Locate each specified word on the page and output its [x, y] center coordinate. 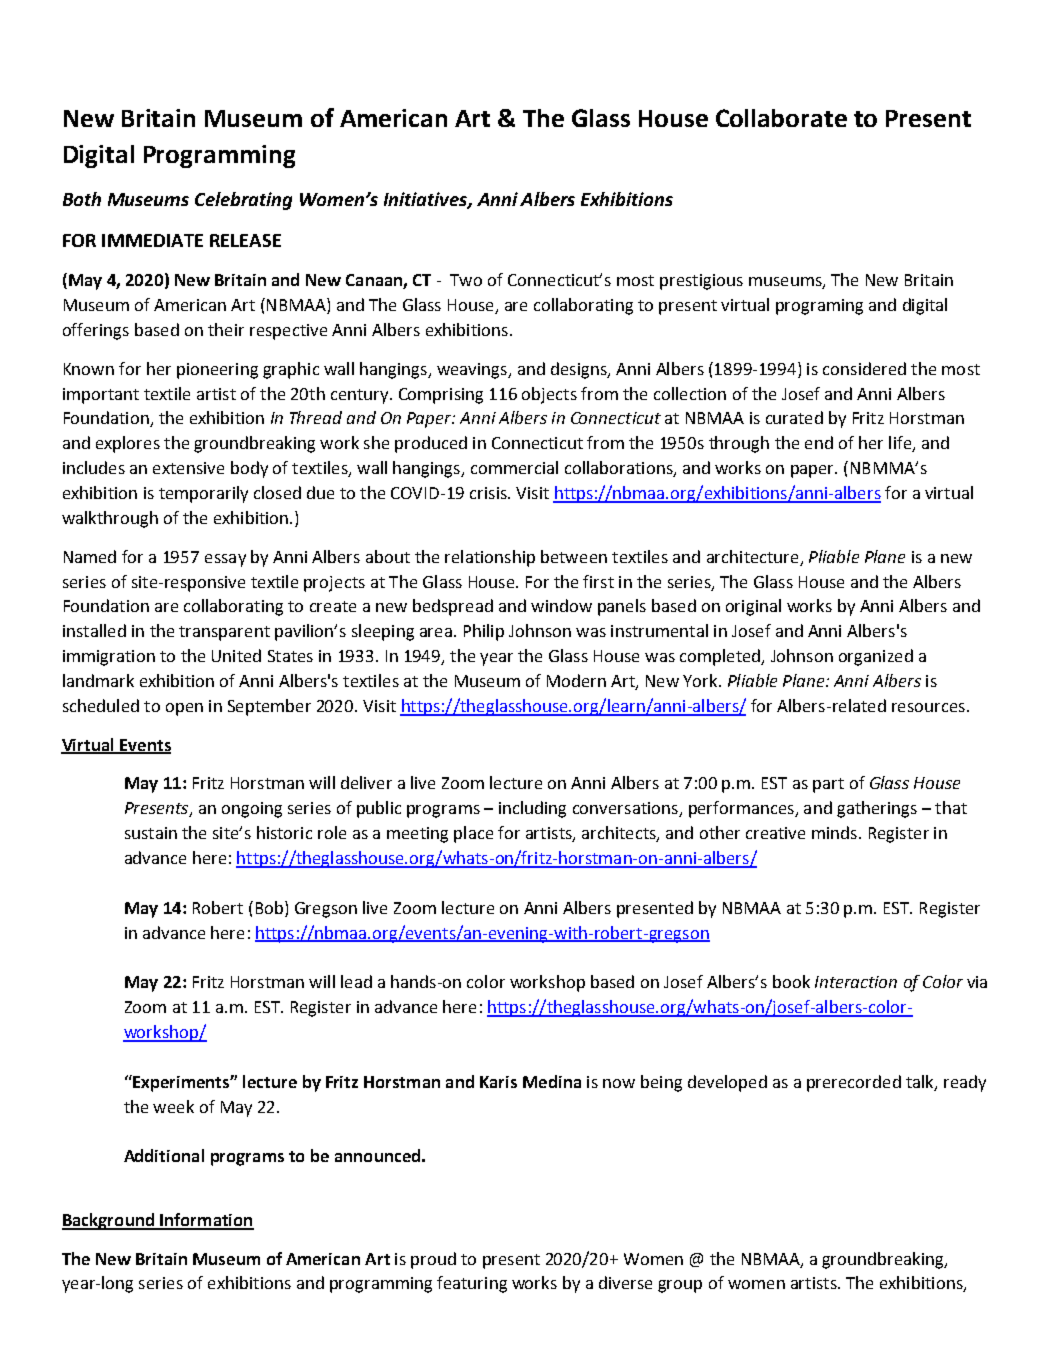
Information [206, 1221]
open [184, 709]
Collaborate [781, 118]
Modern [576, 680]
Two [466, 280]
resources [928, 707]
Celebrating [243, 201]
